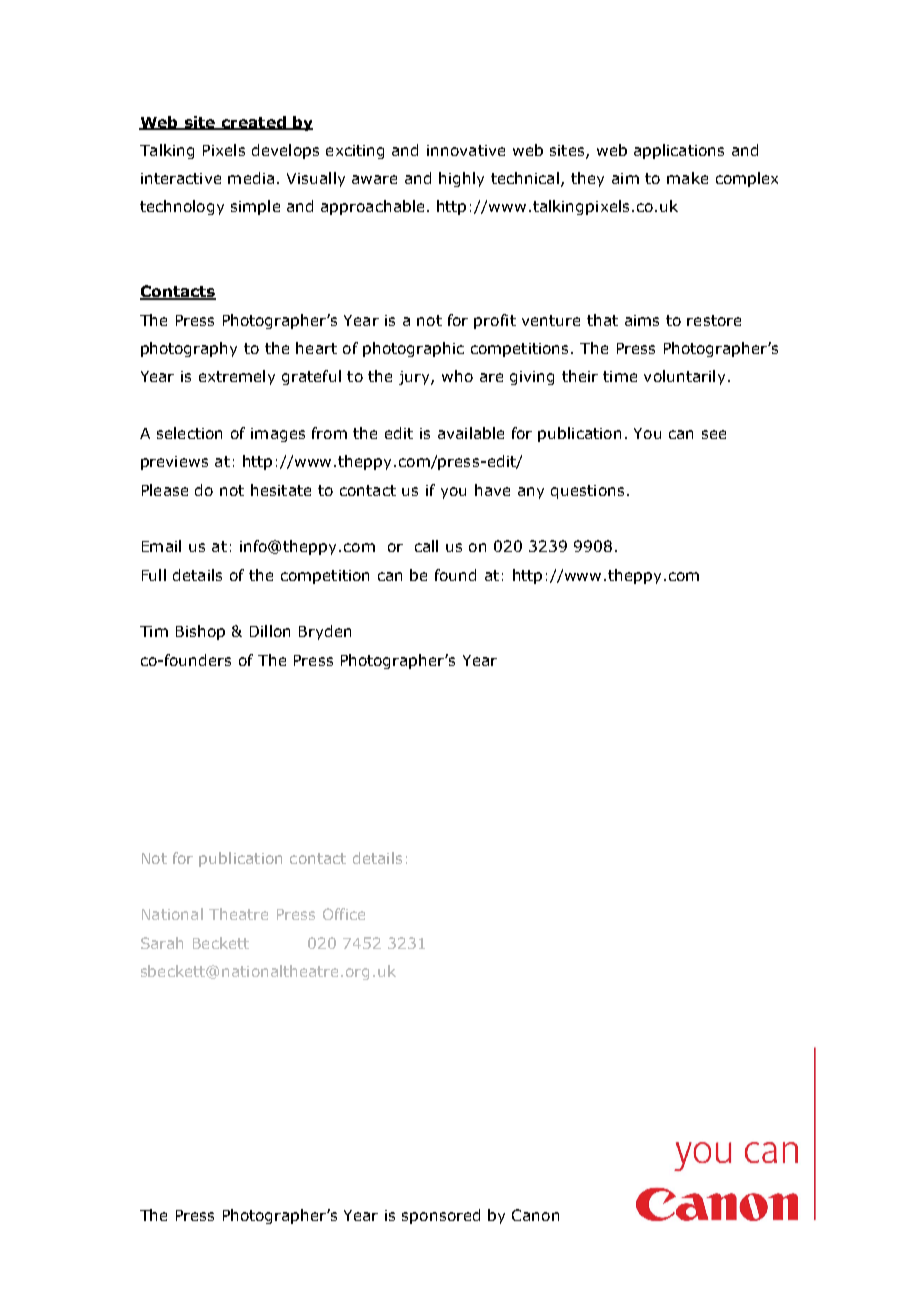  Describe the element at coordinates (270, 631) in the screenshot. I see `Dillon` at that location.
